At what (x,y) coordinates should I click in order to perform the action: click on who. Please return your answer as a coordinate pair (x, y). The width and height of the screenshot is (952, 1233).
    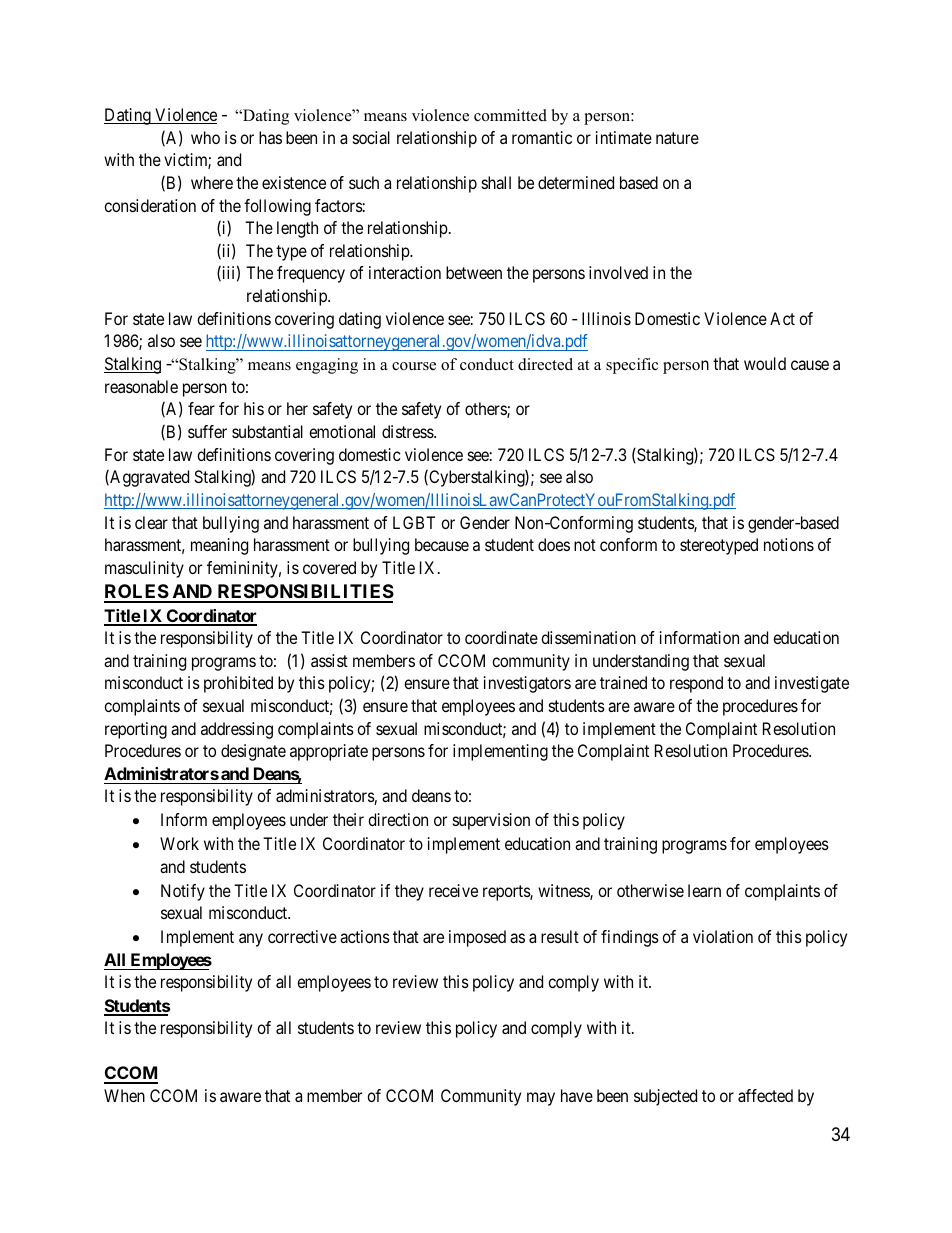
    Looking at the image, I should click on (205, 137).
